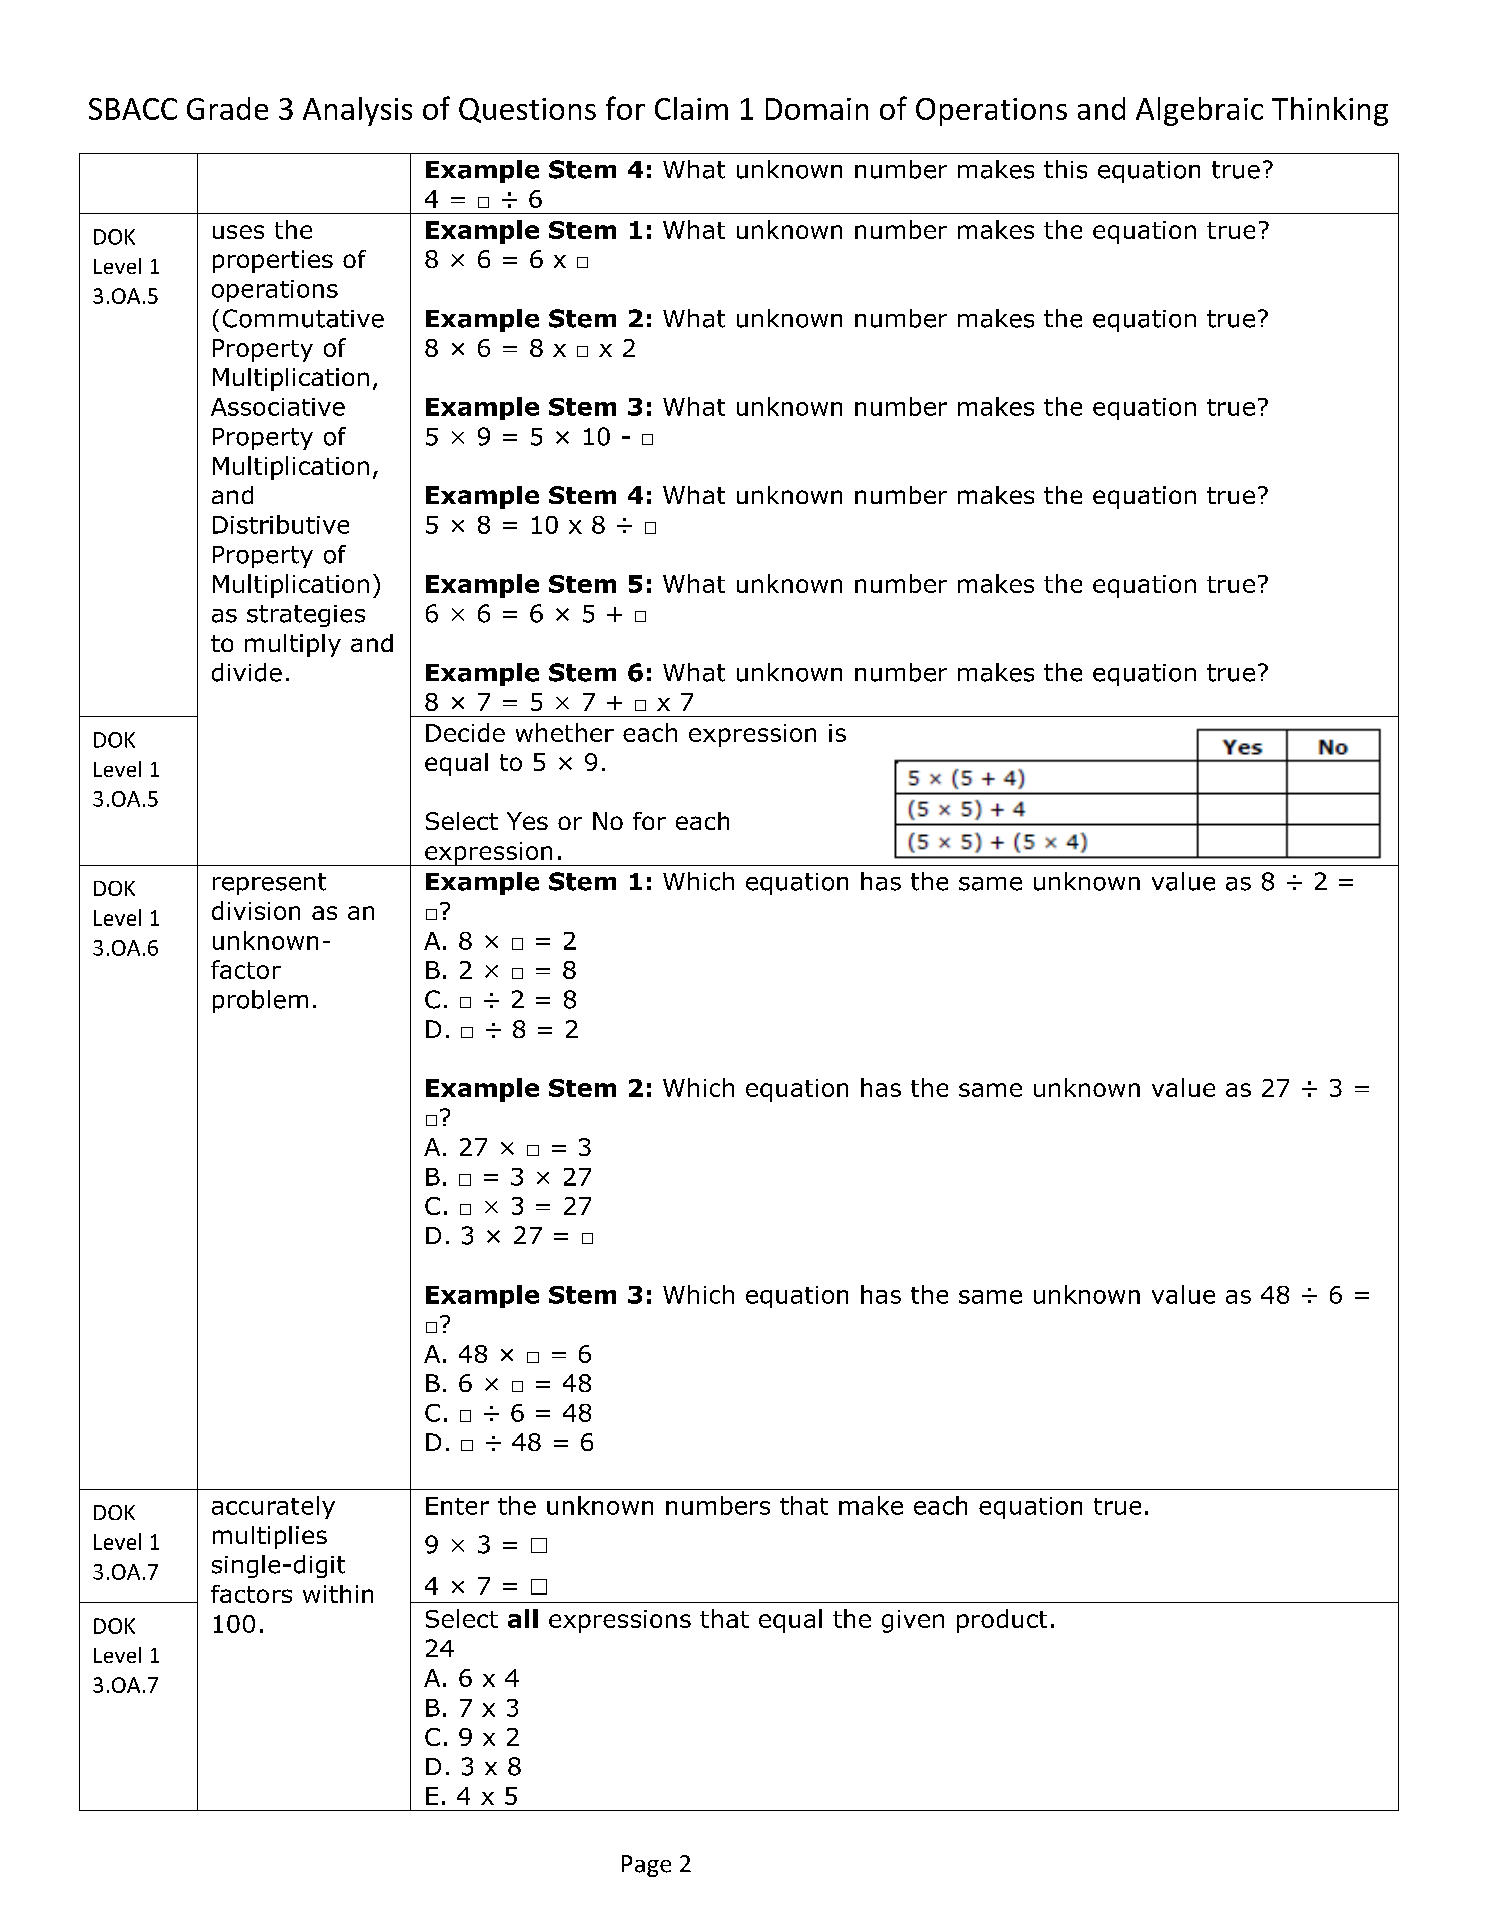 The image size is (1486, 1923). Describe the element at coordinates (1002, 1621) in the image. I see `product` at that location.
